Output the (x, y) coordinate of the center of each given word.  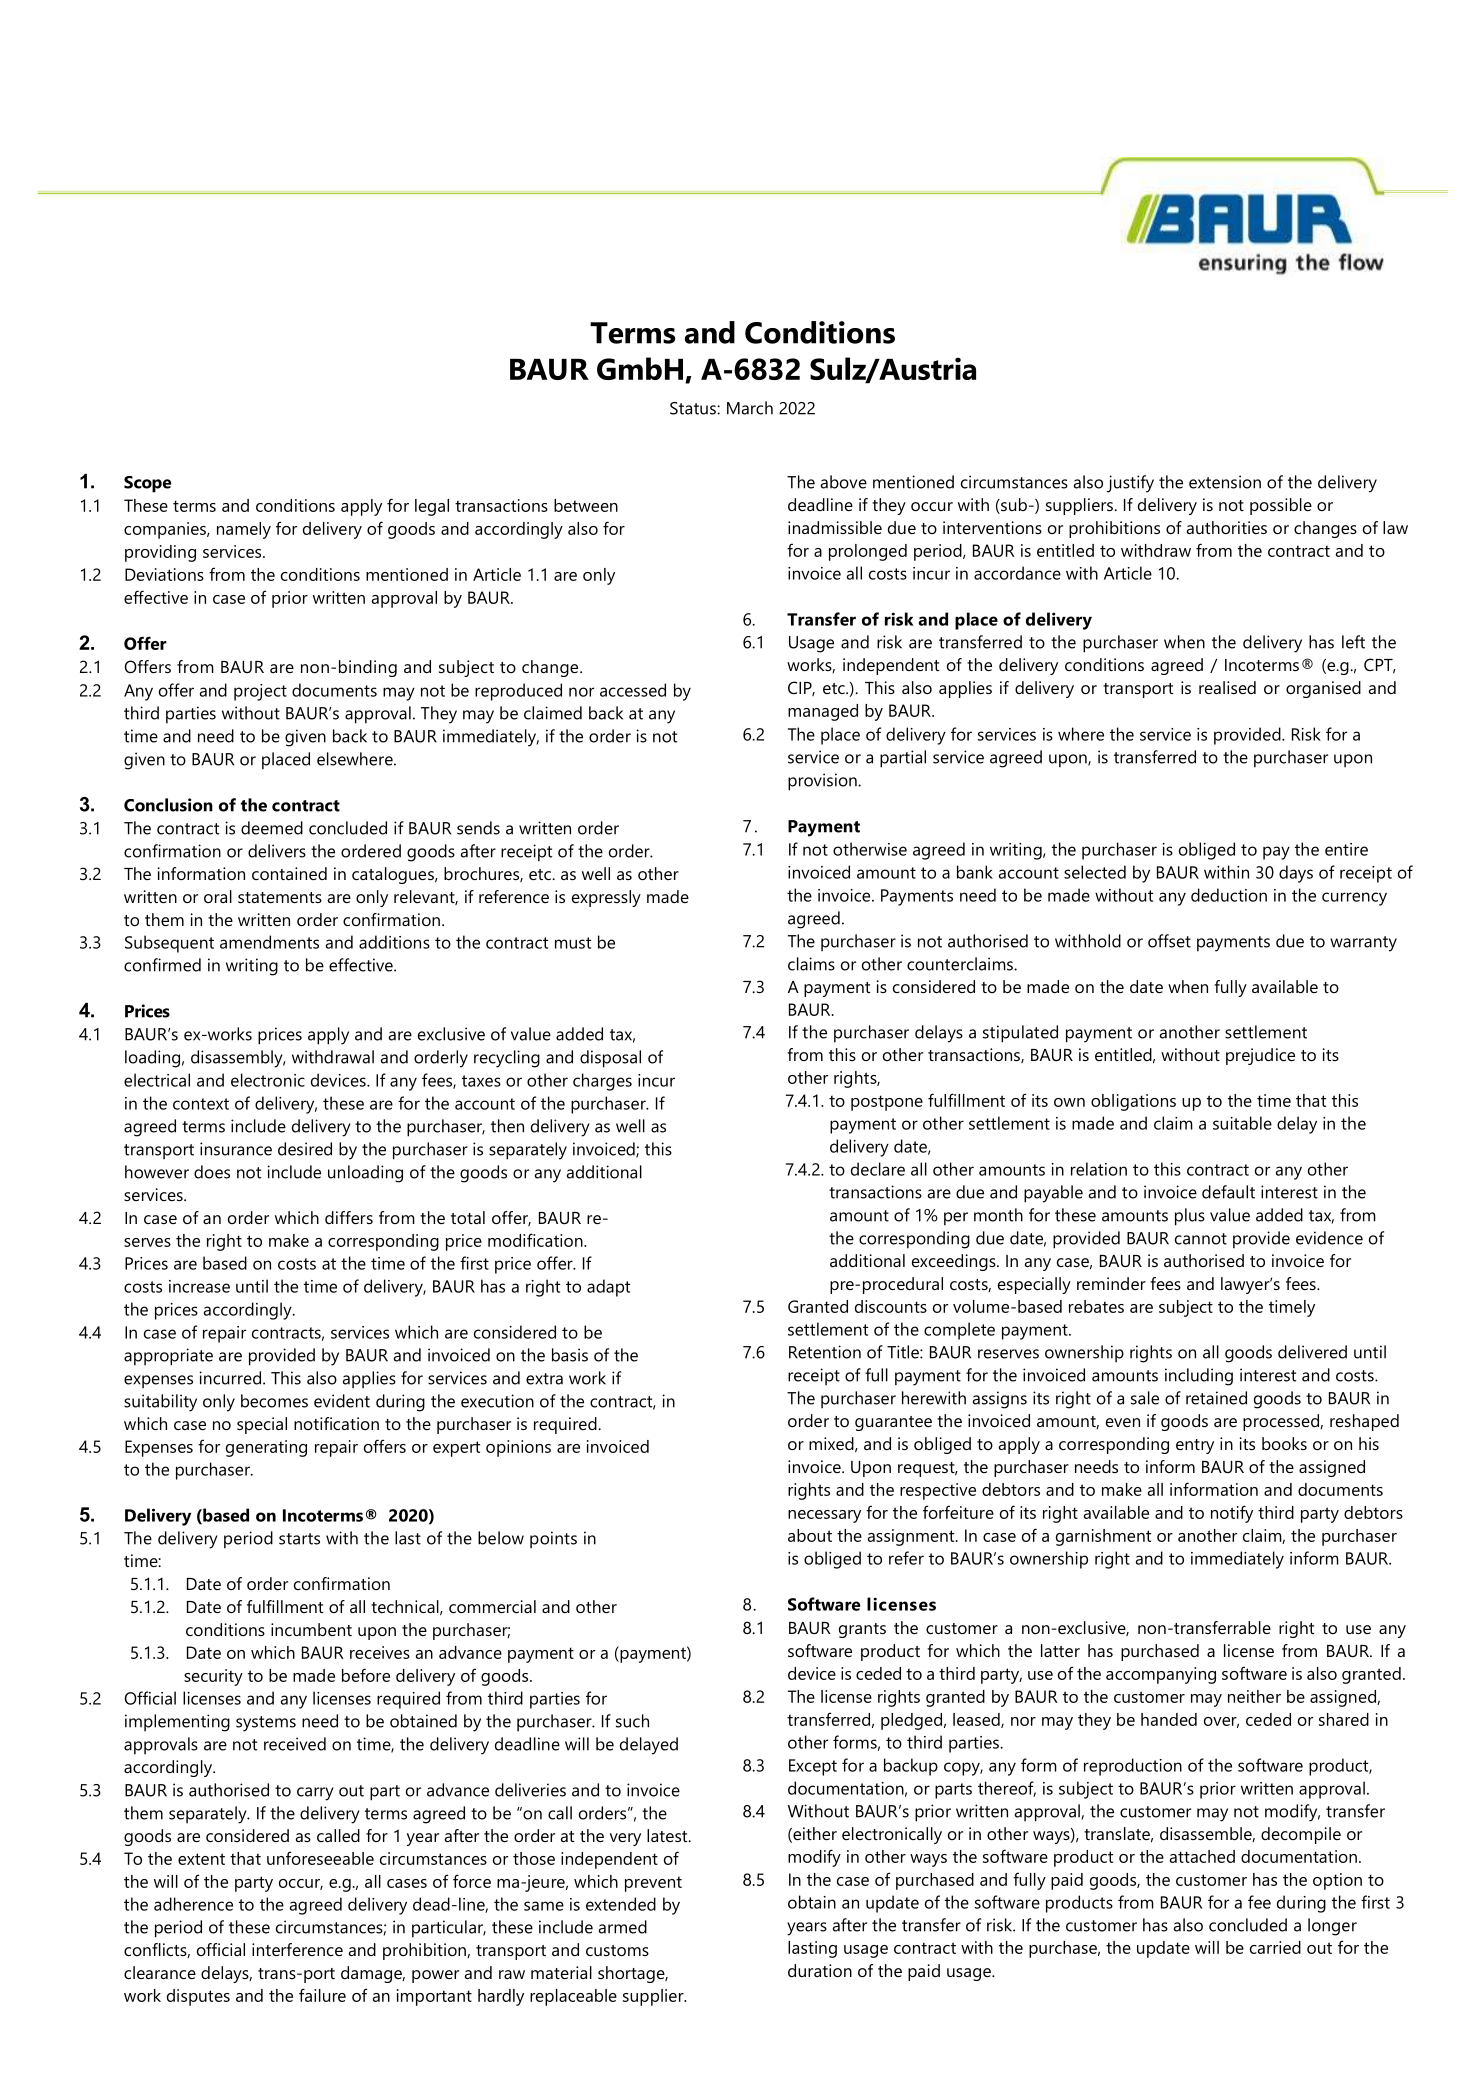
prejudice (1260, 1056)
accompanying (1161, 1675)
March (750, 408)
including (1199, 1377)
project (260, 692)
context (201, 1104)
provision (823, 782)
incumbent (311, 1629)
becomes (274, 1401)
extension (1225, 482)
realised (1227, 687)
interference (297, 1949)
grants (862, 1630)
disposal (610, 1059)
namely (244, 530)
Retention (825, 1352)
